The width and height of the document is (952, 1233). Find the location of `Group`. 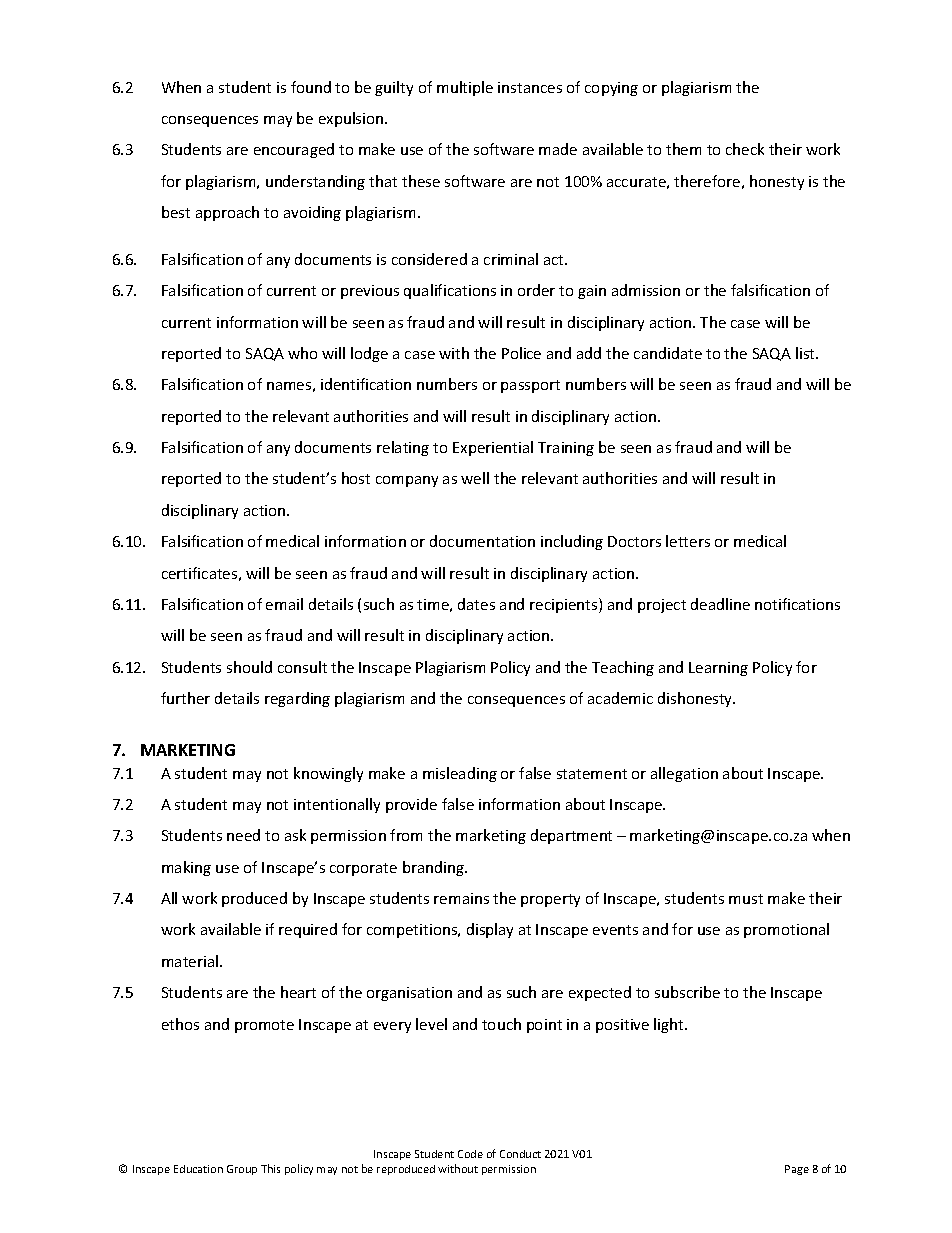

Group is located at coordinates (242, 1170).
